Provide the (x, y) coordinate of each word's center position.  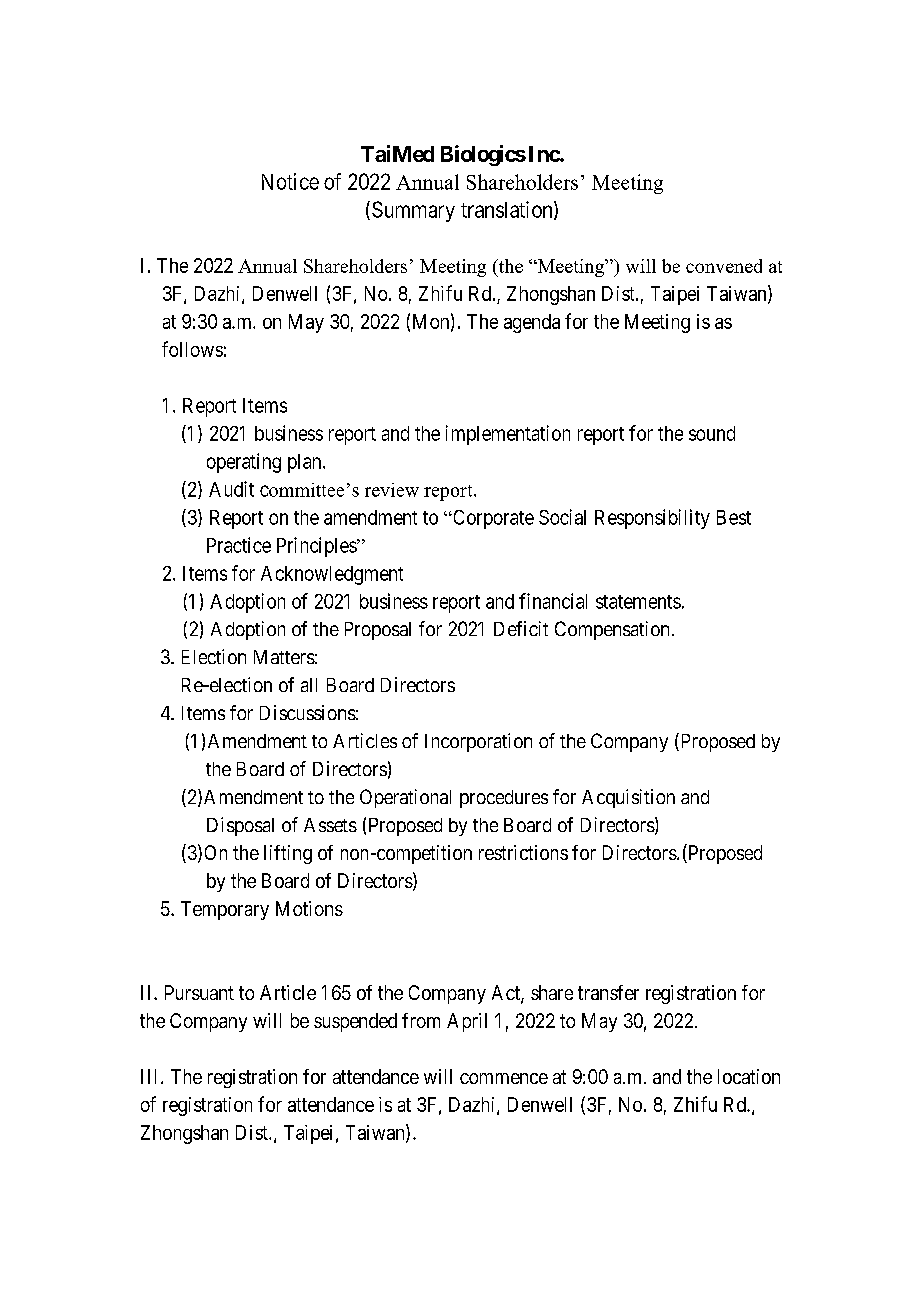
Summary (413, 211)
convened (724, 266)
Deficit (521, 628)
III (151, 1076)
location (749, 1076)
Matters (284, 657)
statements (638, 602)
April (467, 1022)
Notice (290, 181)
